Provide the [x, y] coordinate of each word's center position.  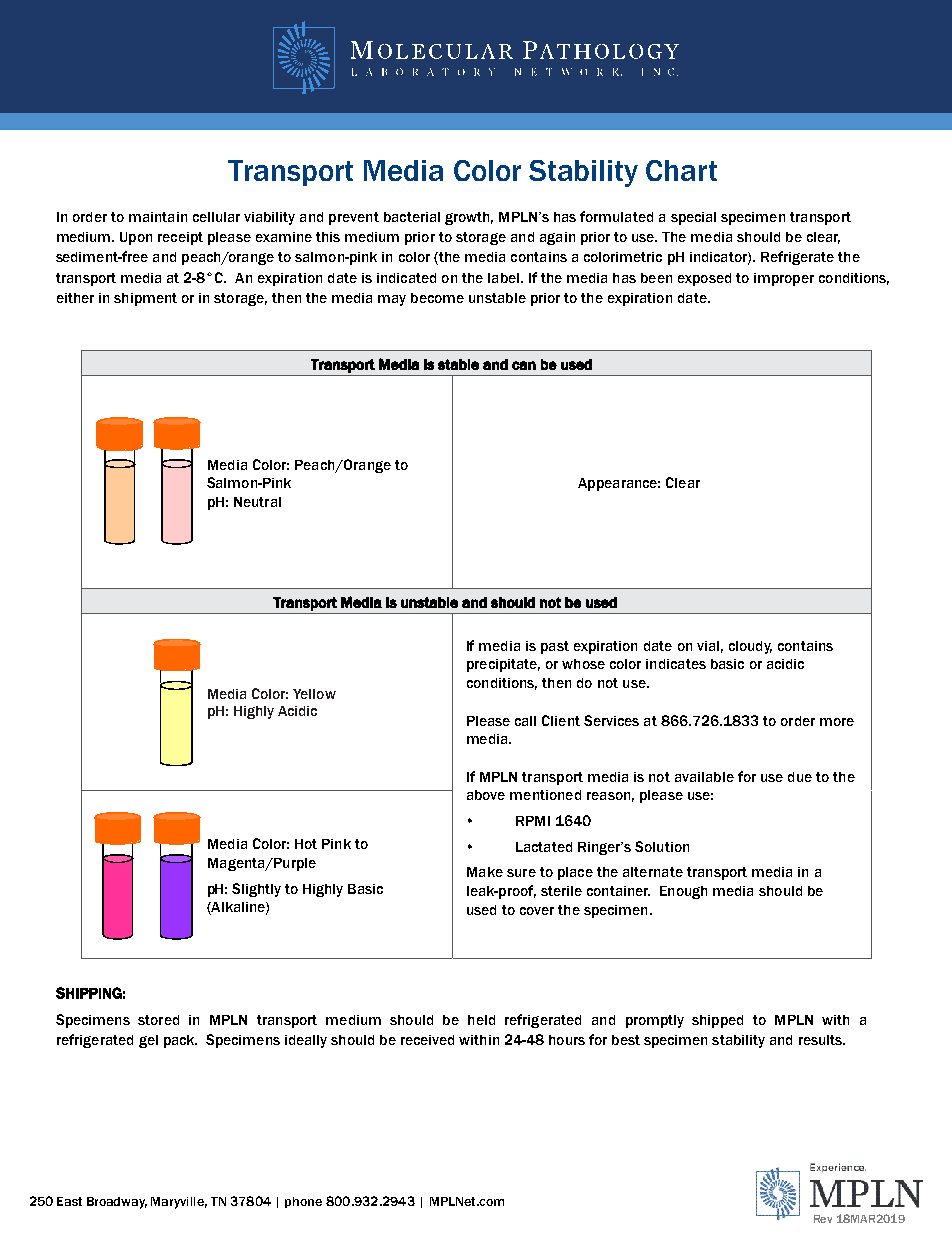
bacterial [412, 217]
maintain [158, 217]
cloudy [750, 647]
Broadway [117, 1203]
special [693, 218]
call [525, 721]
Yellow [314, 694]
